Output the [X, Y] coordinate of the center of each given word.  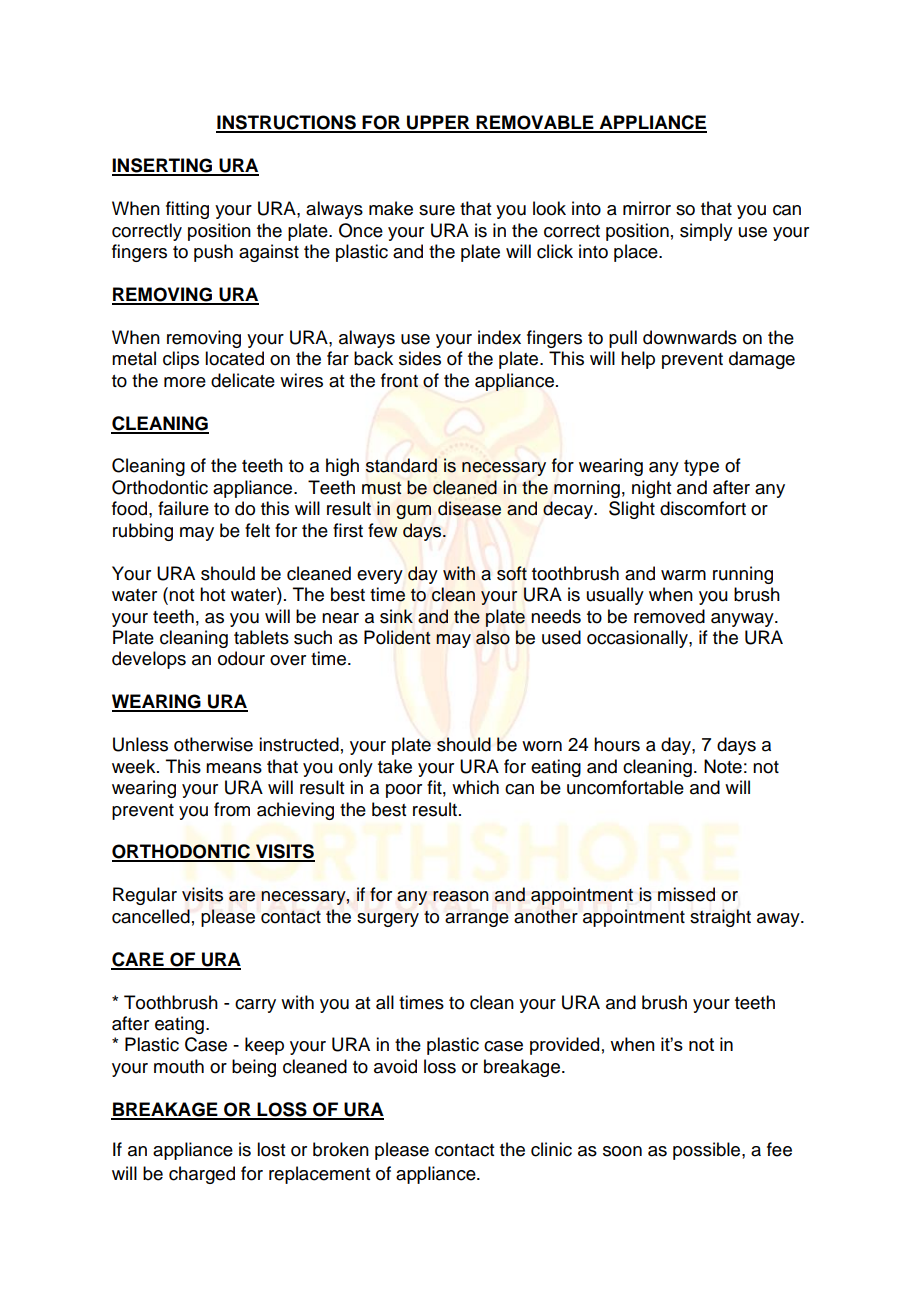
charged [202, 1175]
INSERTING [163, 166]
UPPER [438, 123]
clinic [551, 1149]
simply [706, 232]
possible [708, 1151]
